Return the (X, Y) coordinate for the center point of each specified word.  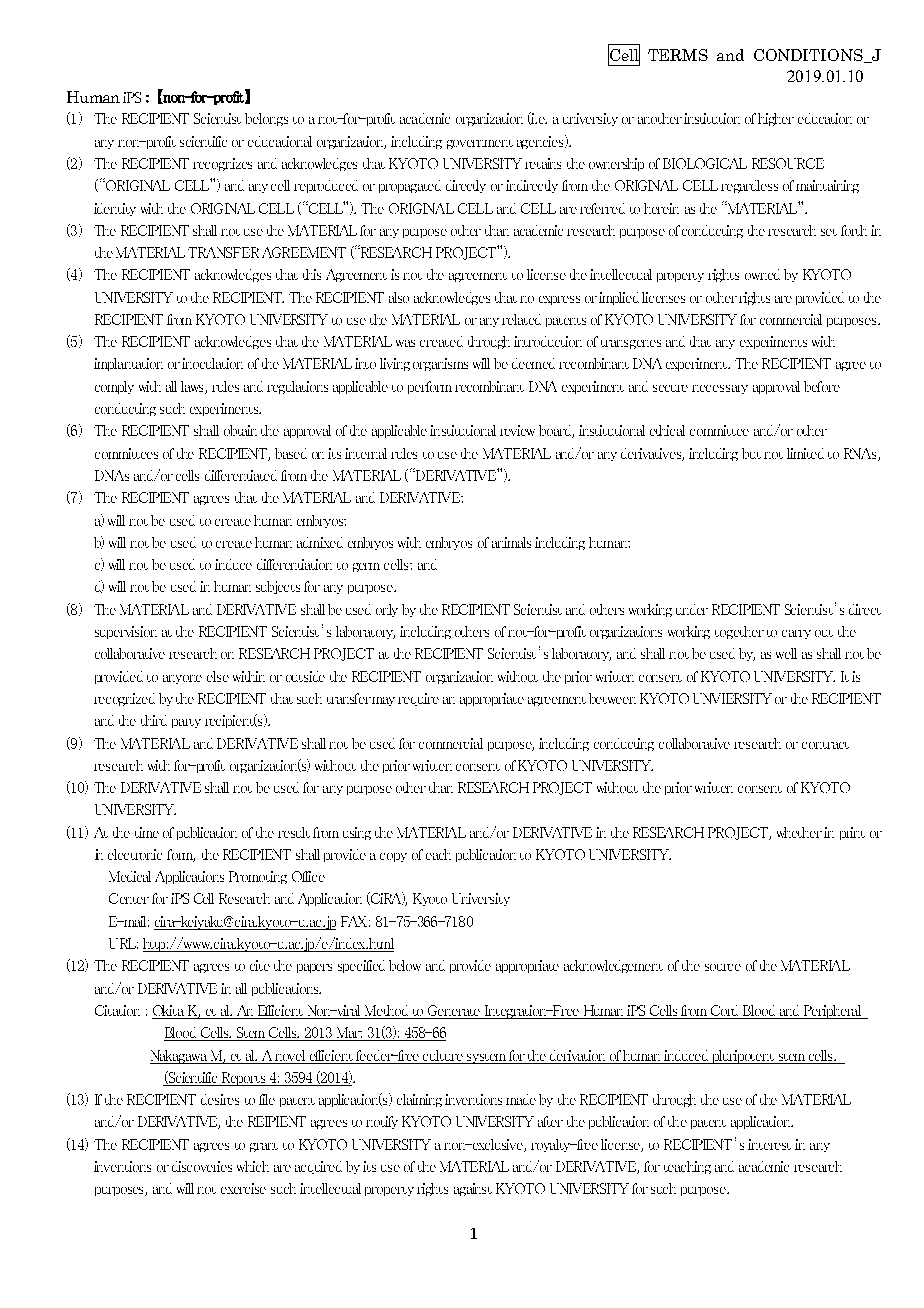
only (387, 610)
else (218, 676)
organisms (440, 364)
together (739, 632)
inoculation (212, 363)
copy (393, 857)
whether (799, 832)
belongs (266, 119)
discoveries (202, 1166)
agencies (542, 142)
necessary (720, 389)
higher (776, 119)
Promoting (258, 877)
